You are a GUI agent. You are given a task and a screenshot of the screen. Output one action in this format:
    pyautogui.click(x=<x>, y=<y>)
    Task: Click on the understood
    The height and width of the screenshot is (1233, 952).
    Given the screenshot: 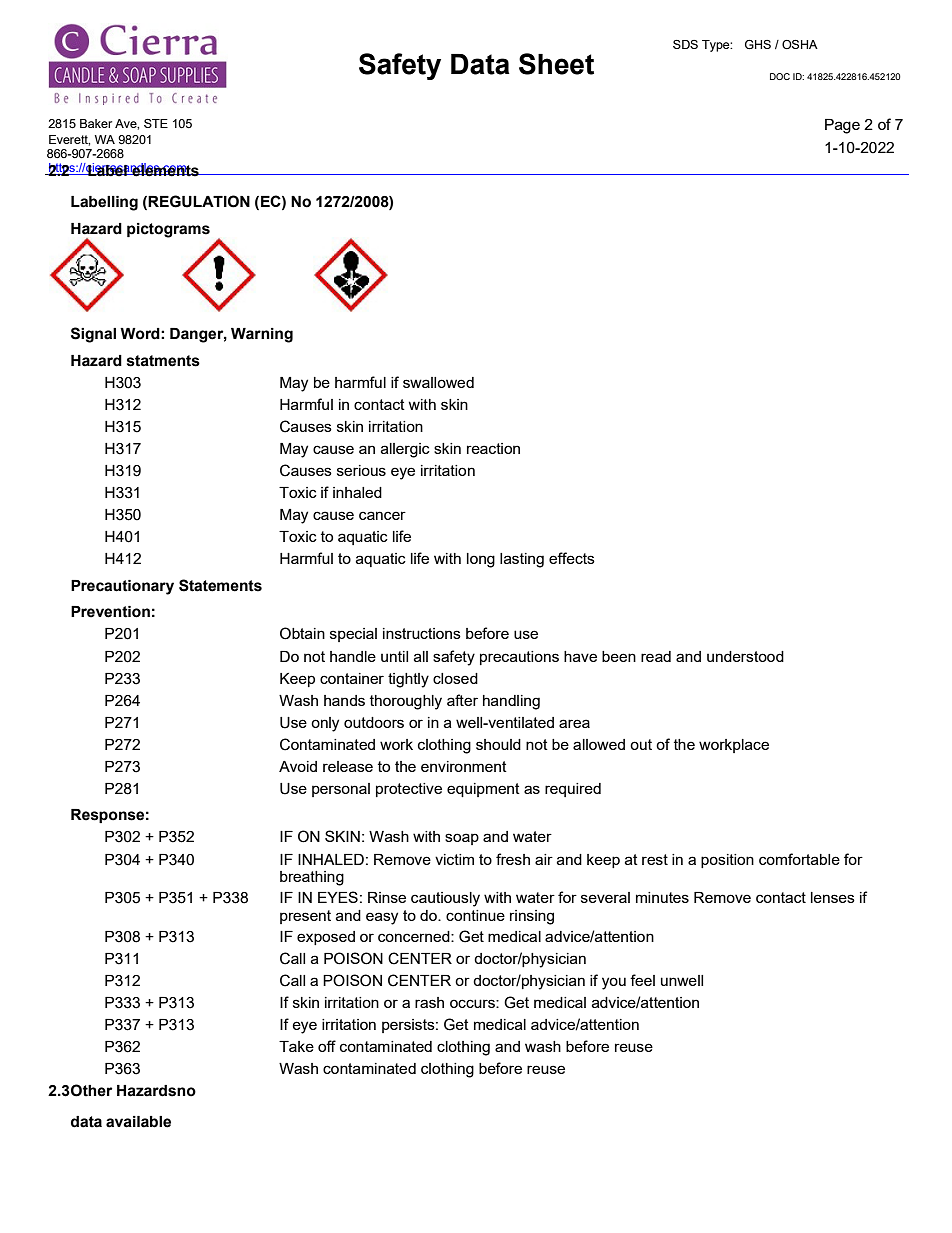 What is the action you would take?
    pyautogui.click(x=745, y=656)
